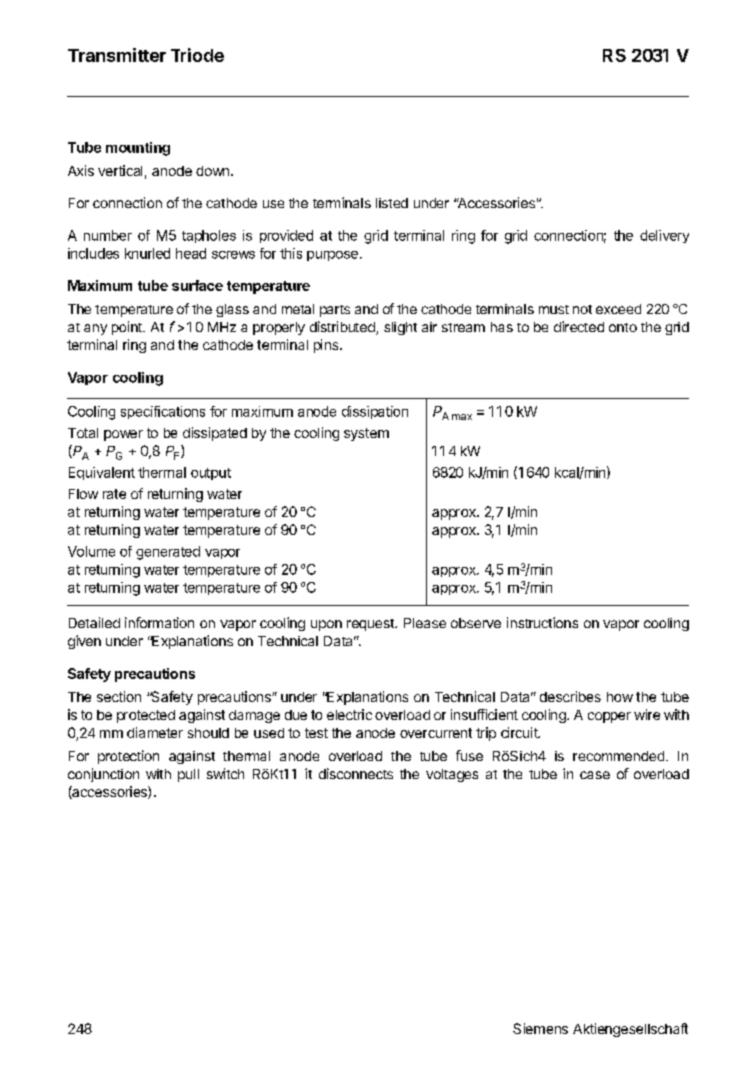 This screenshot has width=754, height=1070. I want to click on request, so click(371, 625).
